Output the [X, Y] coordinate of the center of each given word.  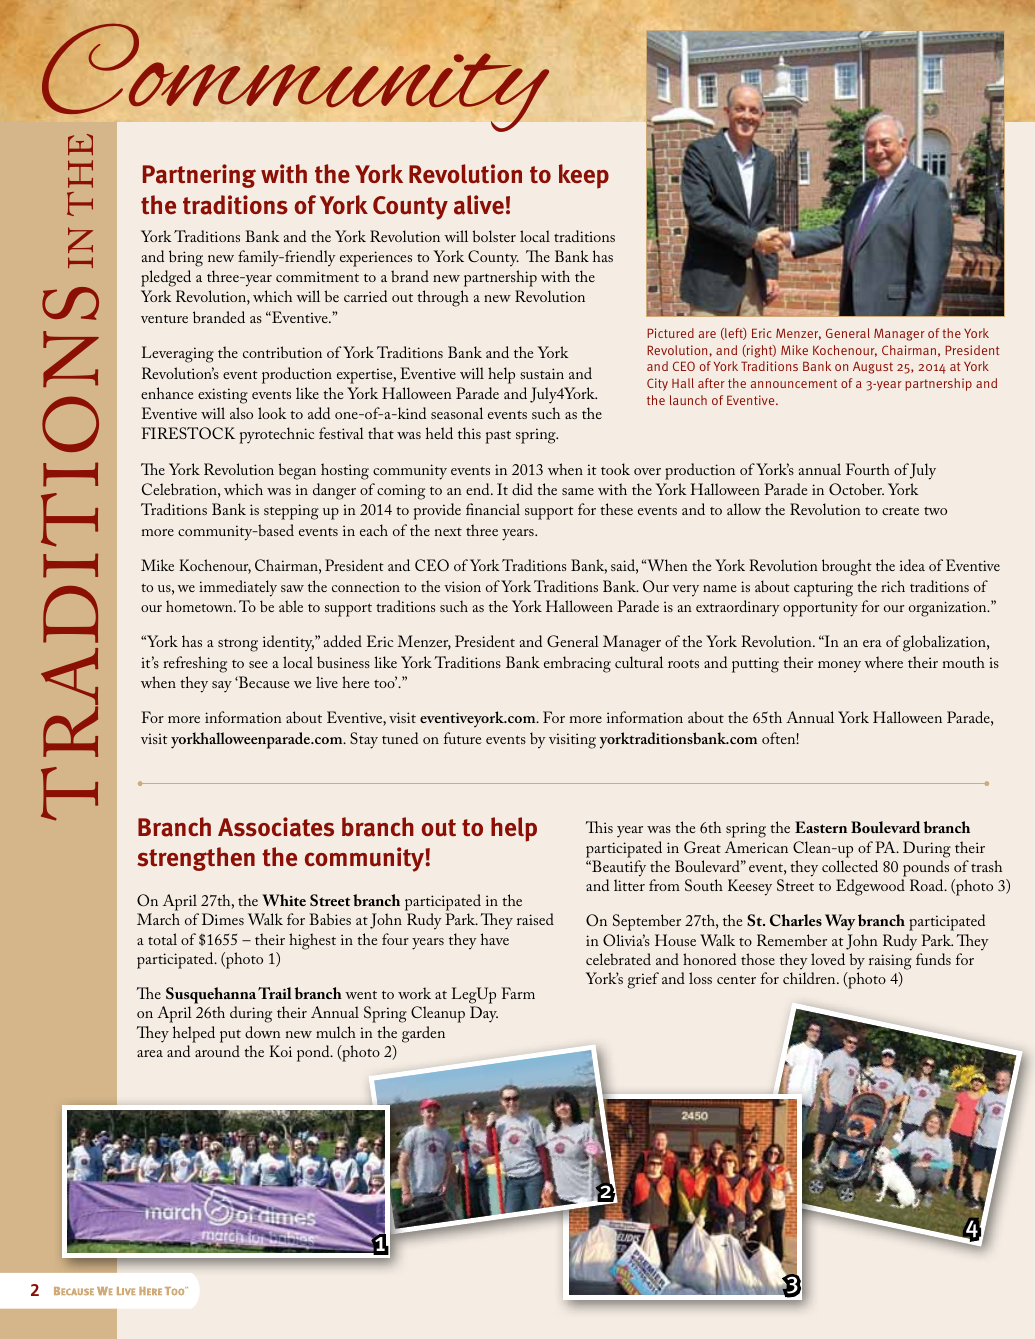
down [263, 1032]
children [810, 978]
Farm [518, 993]
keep [584, 176]
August [873, 367]
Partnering [199, 176]
